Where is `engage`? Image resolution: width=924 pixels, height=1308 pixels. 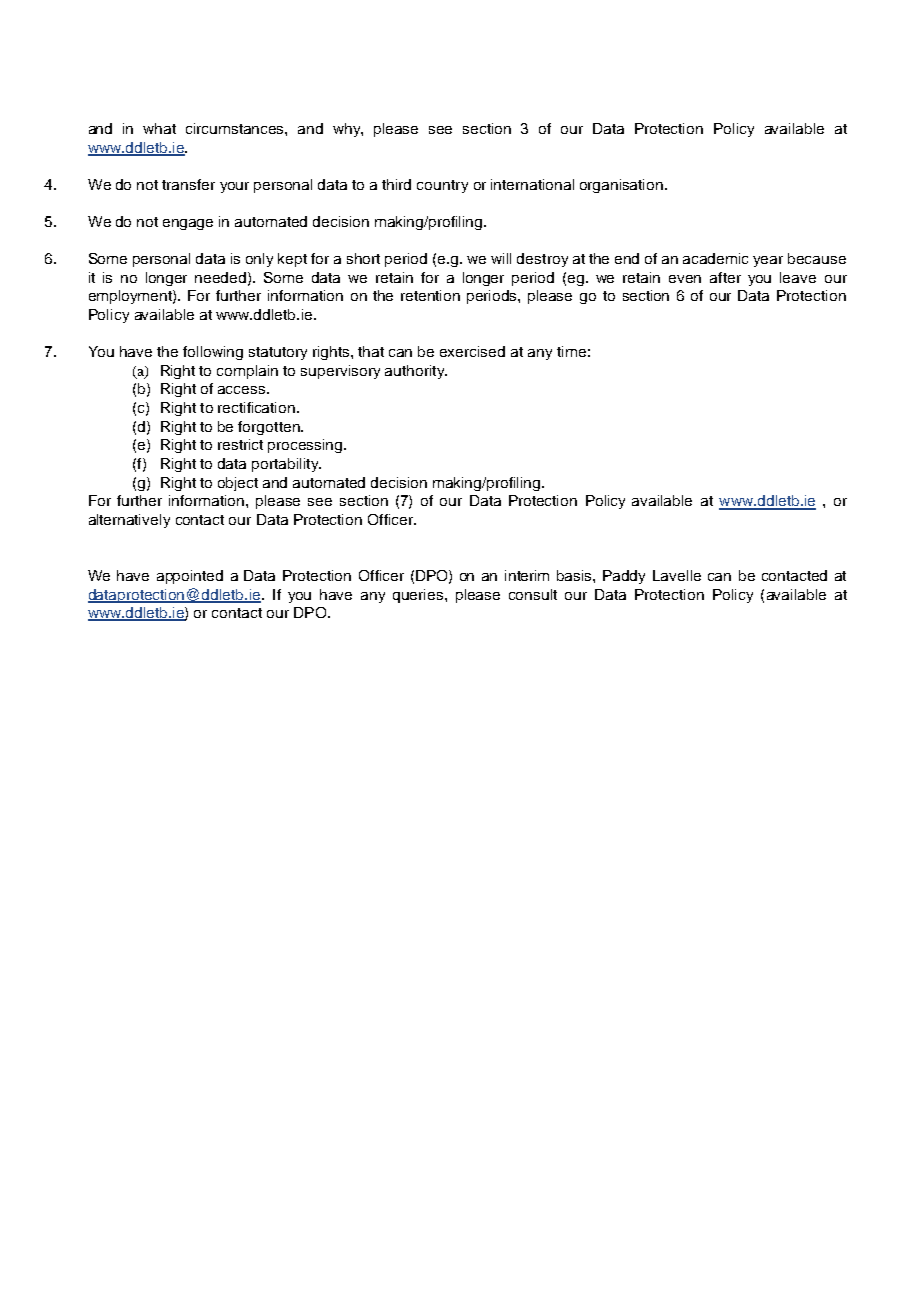
engage is located at coordinates (188, 224).
